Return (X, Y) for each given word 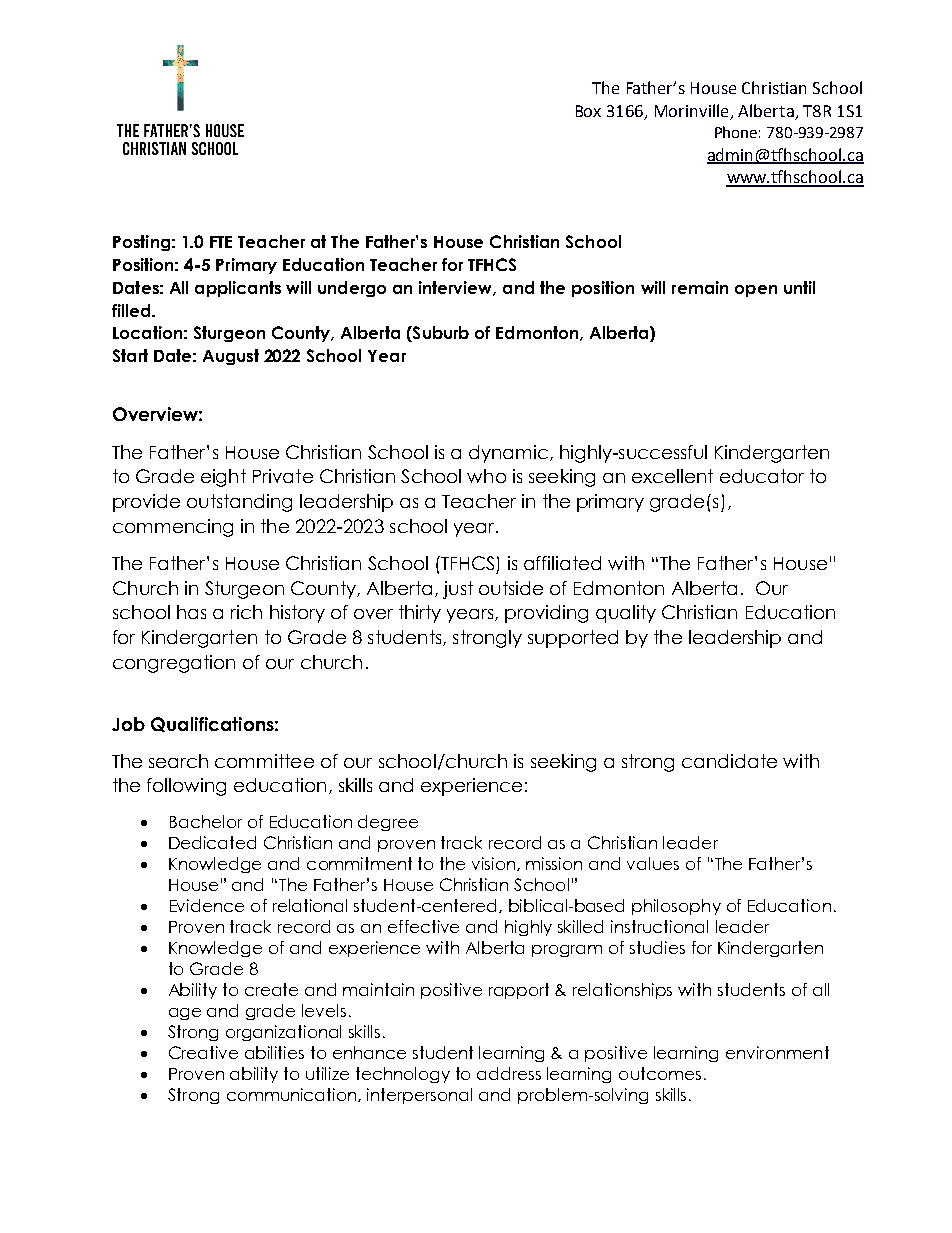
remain (700, 287)
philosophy (676, 907)
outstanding (239, 503)
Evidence (207, 905)
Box (588, 111)
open (756, 291)
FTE (221, 242)
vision (495, 864)
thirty (420, 614)
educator (762, 476)
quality (626, 614)
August (231, 357)
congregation (174, 664)
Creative (203, 1052)
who (486, 476)
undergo (352, 289)
